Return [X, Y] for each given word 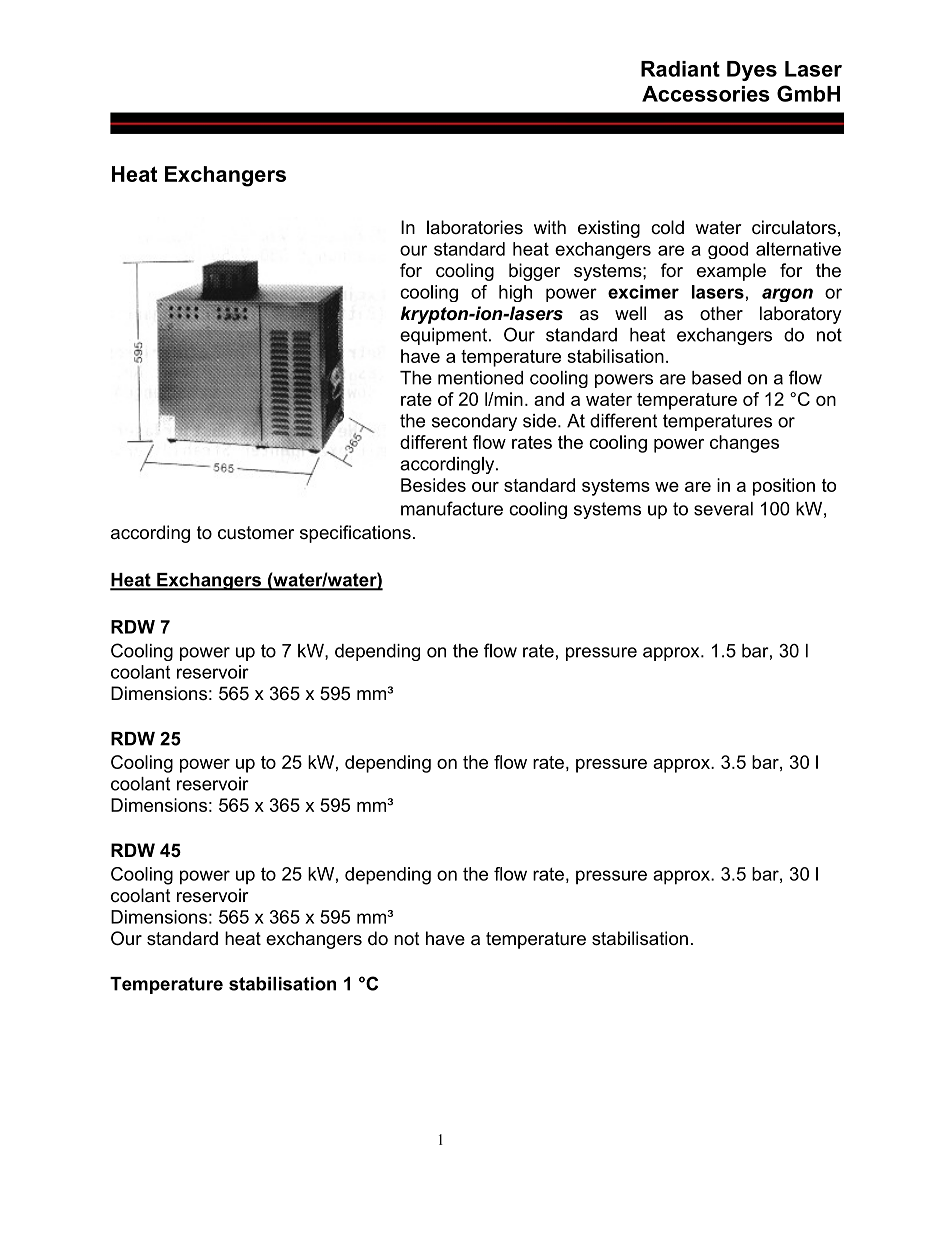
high [515, 293]
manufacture [452, 508]
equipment [443, 336]
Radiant [680, 69]
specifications [355, 534]
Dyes [752, 71]
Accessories [706, 94]
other [721, 313]
